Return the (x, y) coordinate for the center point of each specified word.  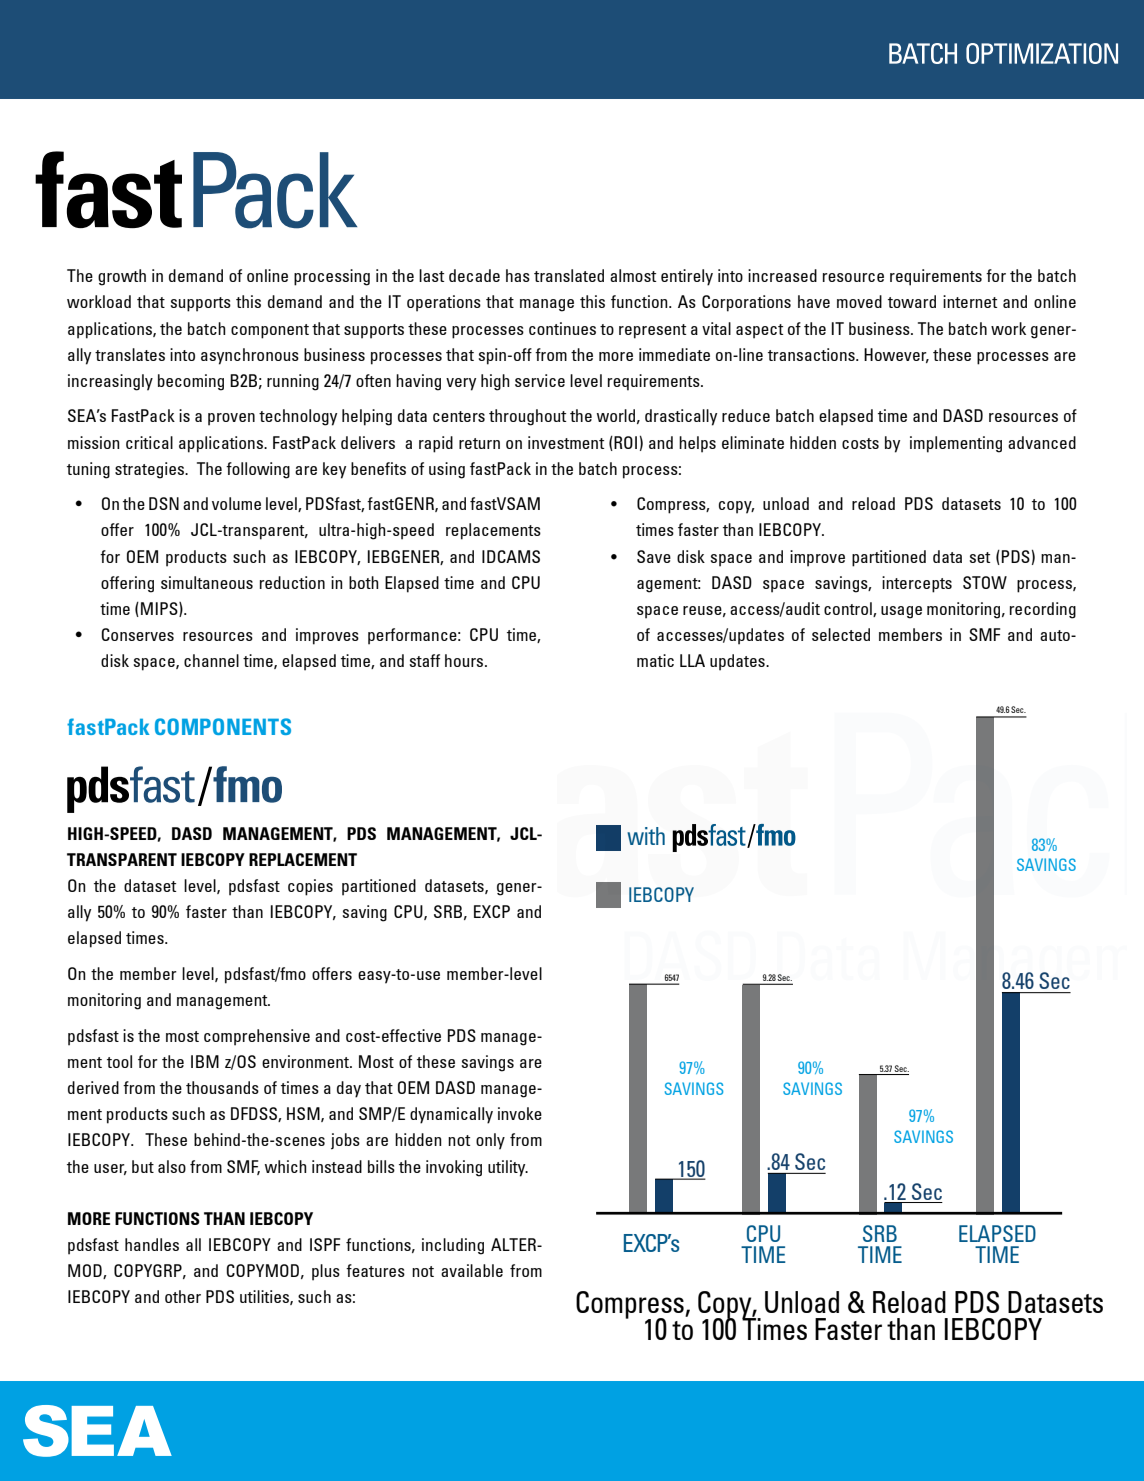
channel (211, 660)
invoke (520, 1113)
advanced (1042, 442)
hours (465, 660)
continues (562, 328)
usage (901, 612)
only (490, 1141)
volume (236, 503)
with (646, 836)
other (183, 1296)
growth (122, 277)
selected (841, 634)
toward (912, 301)
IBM (205, 1061)
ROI (624, 443)
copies (310, 887)
